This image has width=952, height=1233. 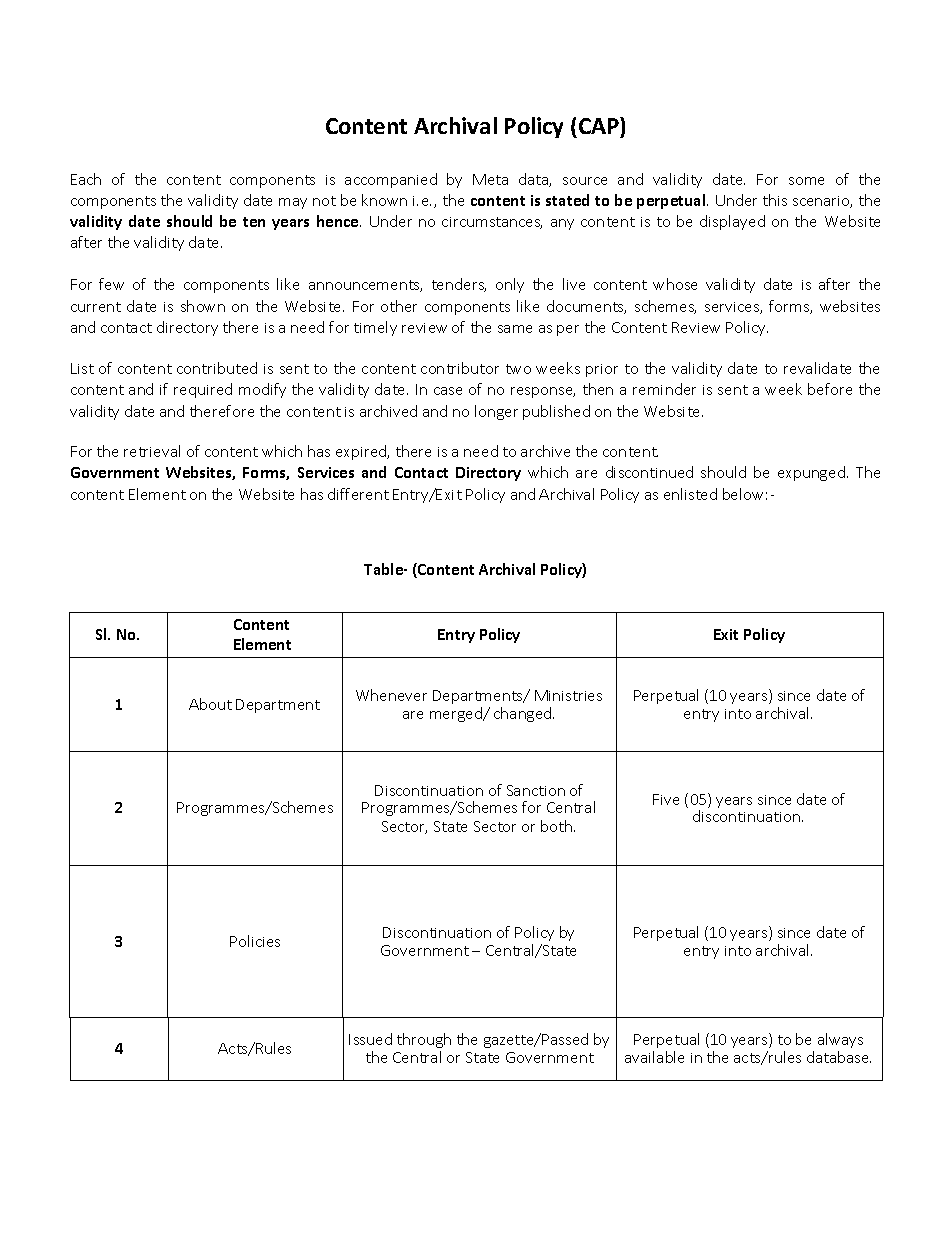 I want to click on contributor, so click(x=460, y=368).
